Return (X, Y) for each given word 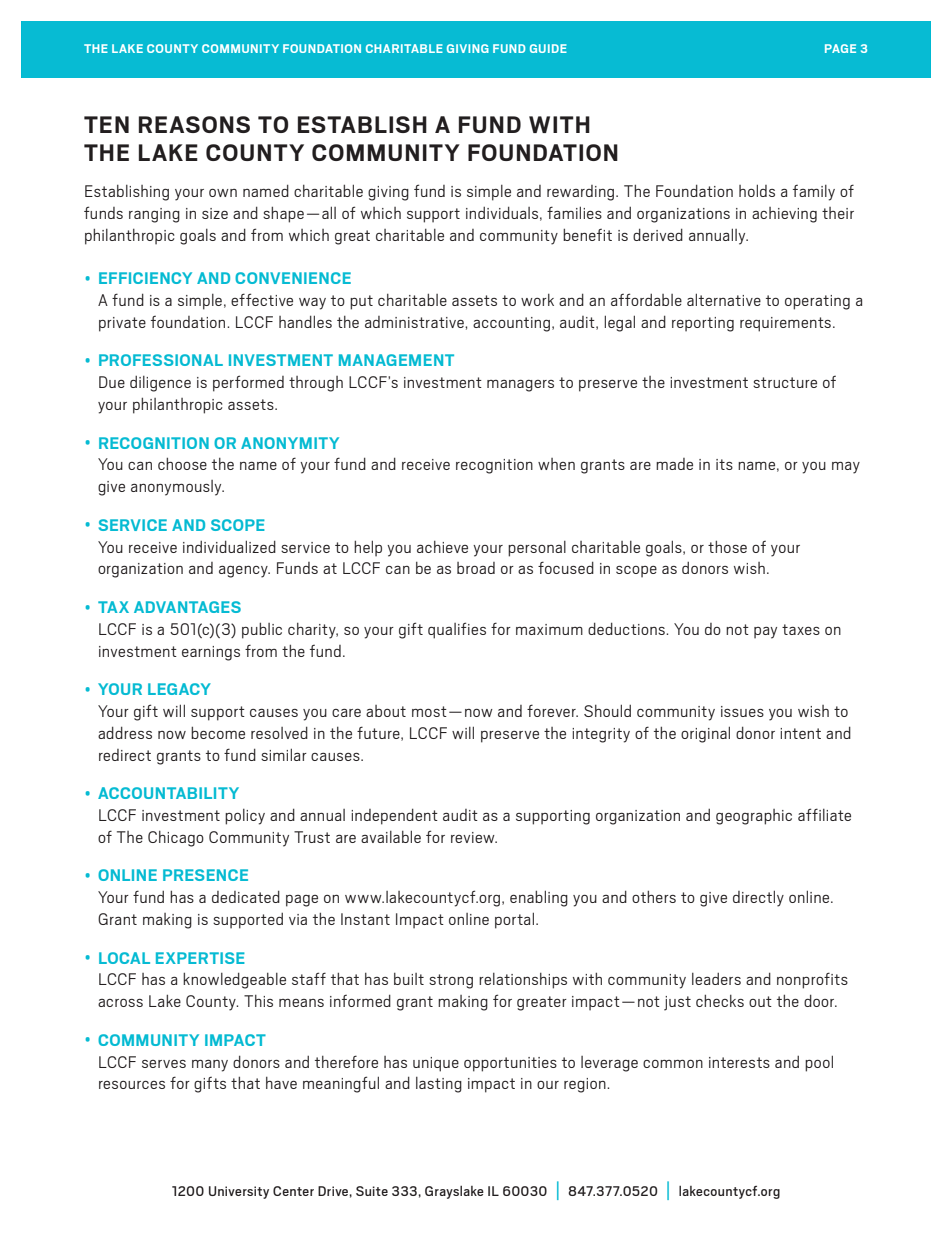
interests (739, 1062)
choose (182, 463)
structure (785, 382)
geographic (754, 817)
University (239, 1192)
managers (520, 386)
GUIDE (548, 48)
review (474, 837)
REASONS (194, 124)
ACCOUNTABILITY (168, 793)
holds (757, 190)
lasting (439, 1085)
